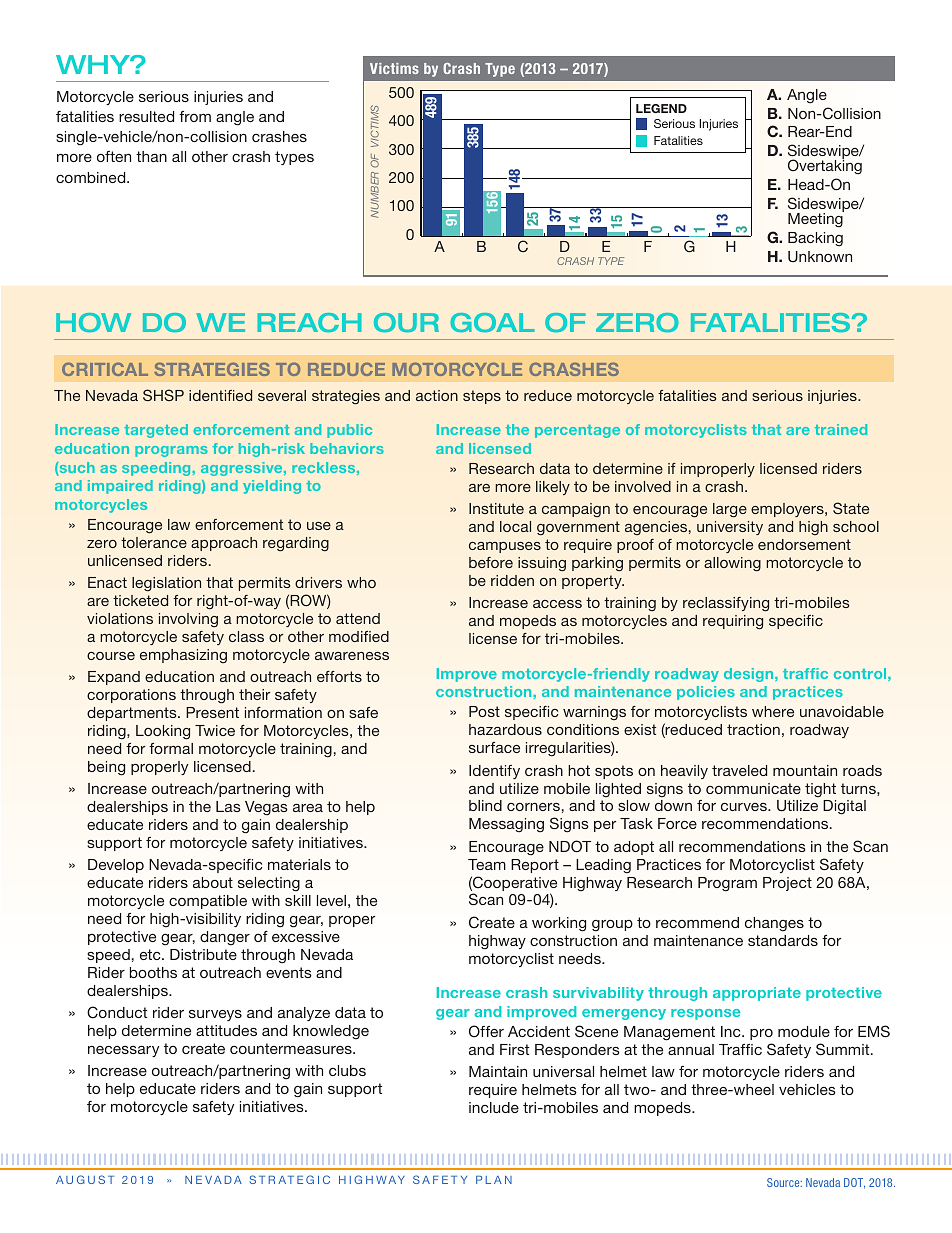 This screenshot has height=1233, width=952. Describe the element at coordinates (485, 805) in the screenshot. I see `blind` at that location.
